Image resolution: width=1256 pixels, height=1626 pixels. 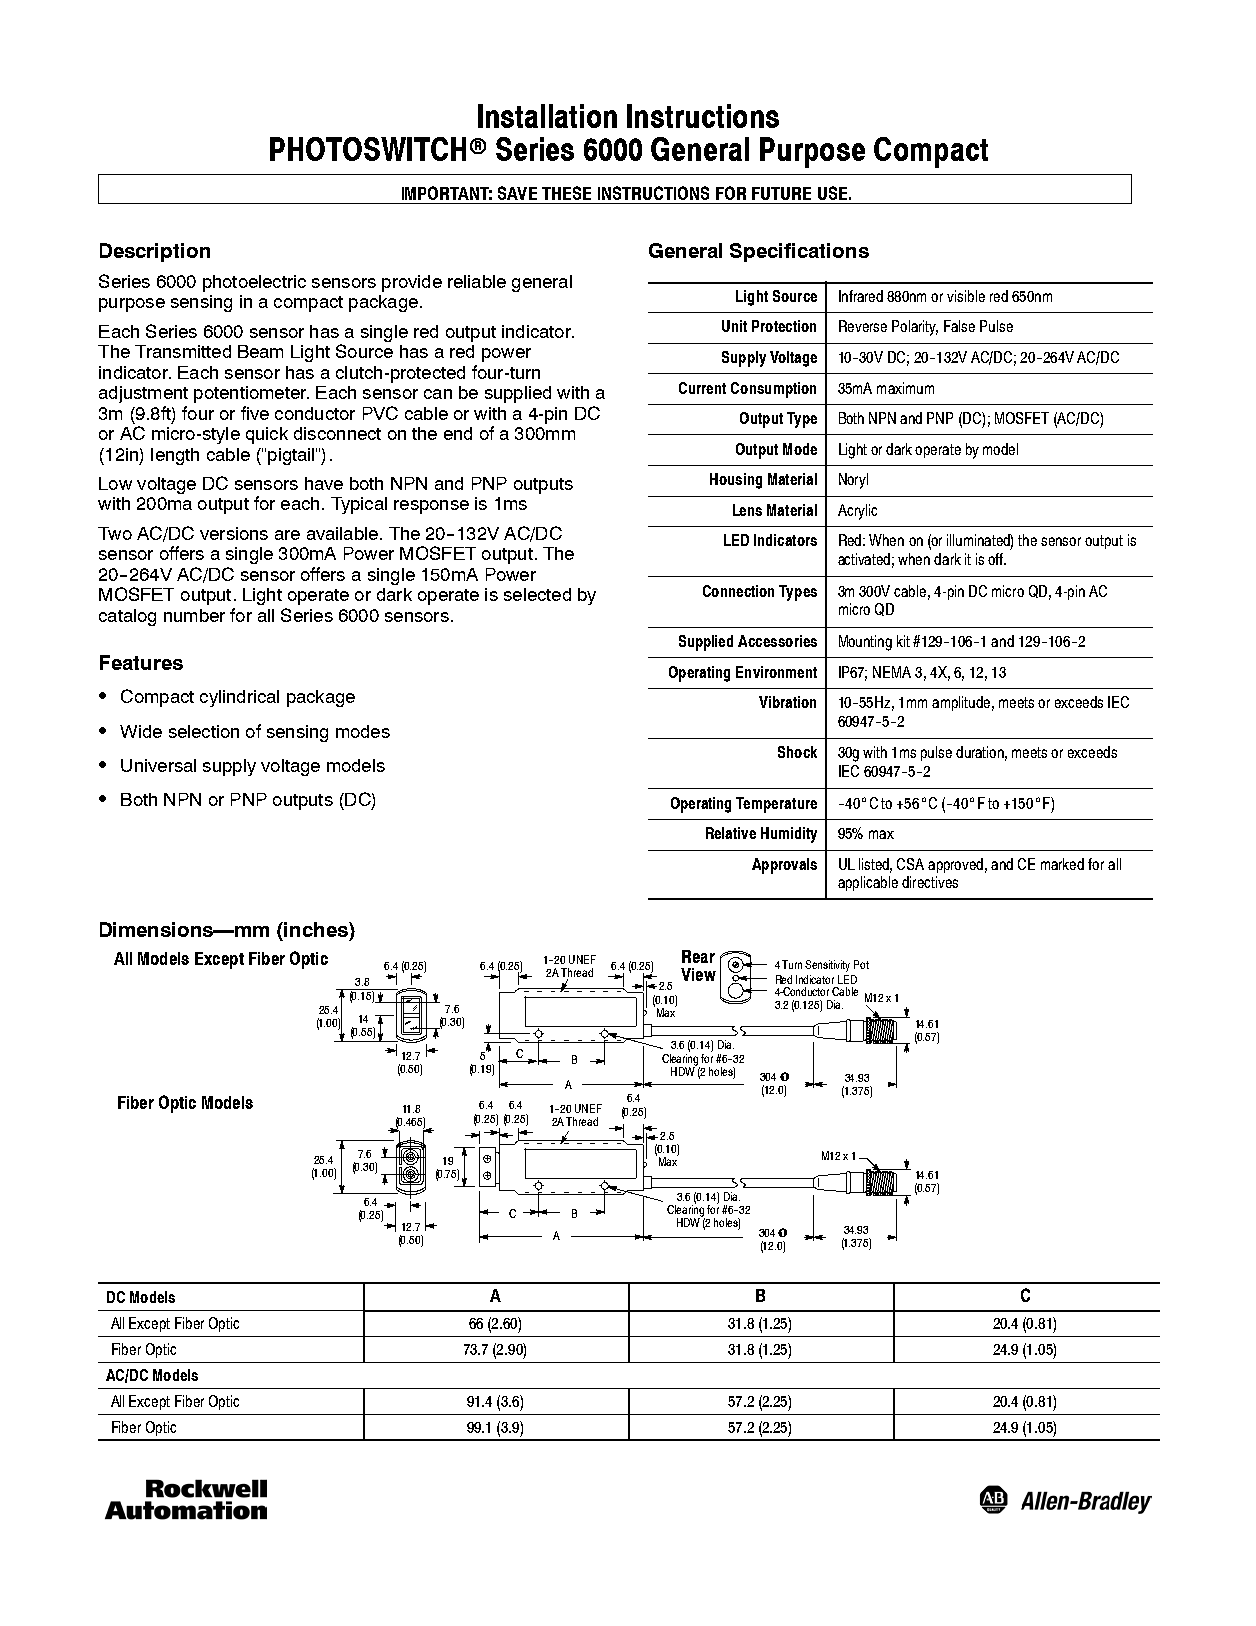 I want to click on Description, so click(x=155, y=252).
